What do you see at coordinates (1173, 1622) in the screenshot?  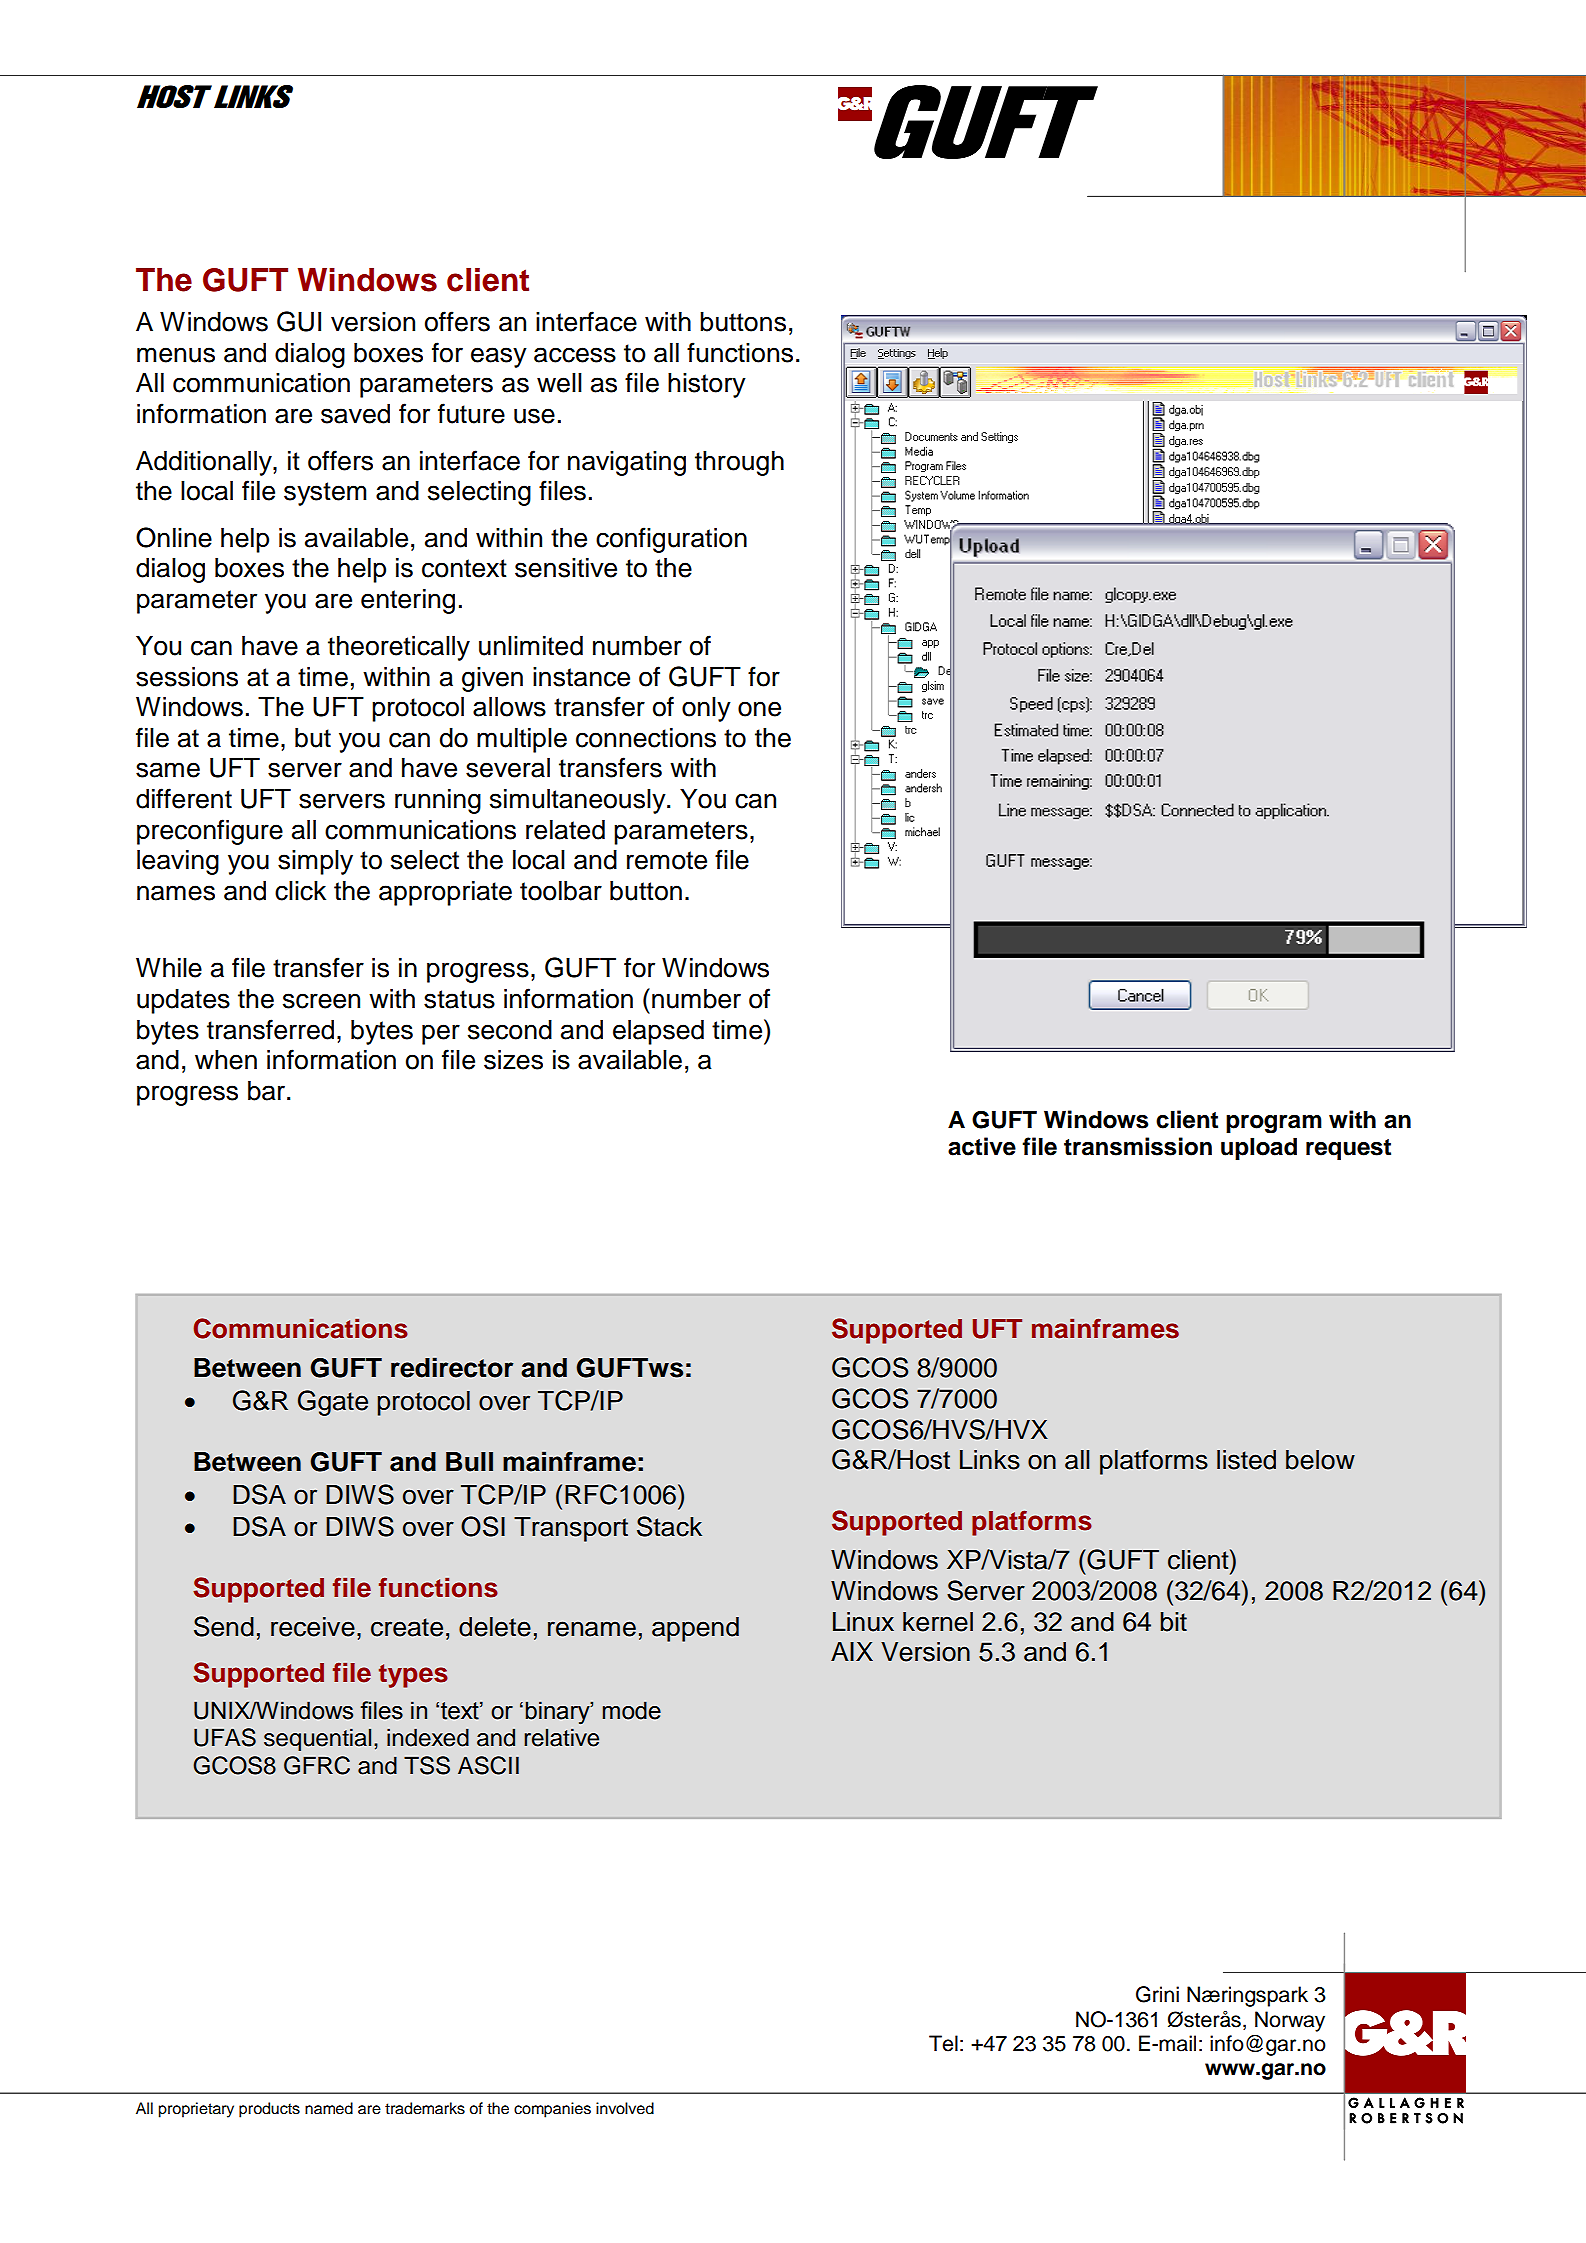 I see `bit` at bounding box center [1173, 1622].
